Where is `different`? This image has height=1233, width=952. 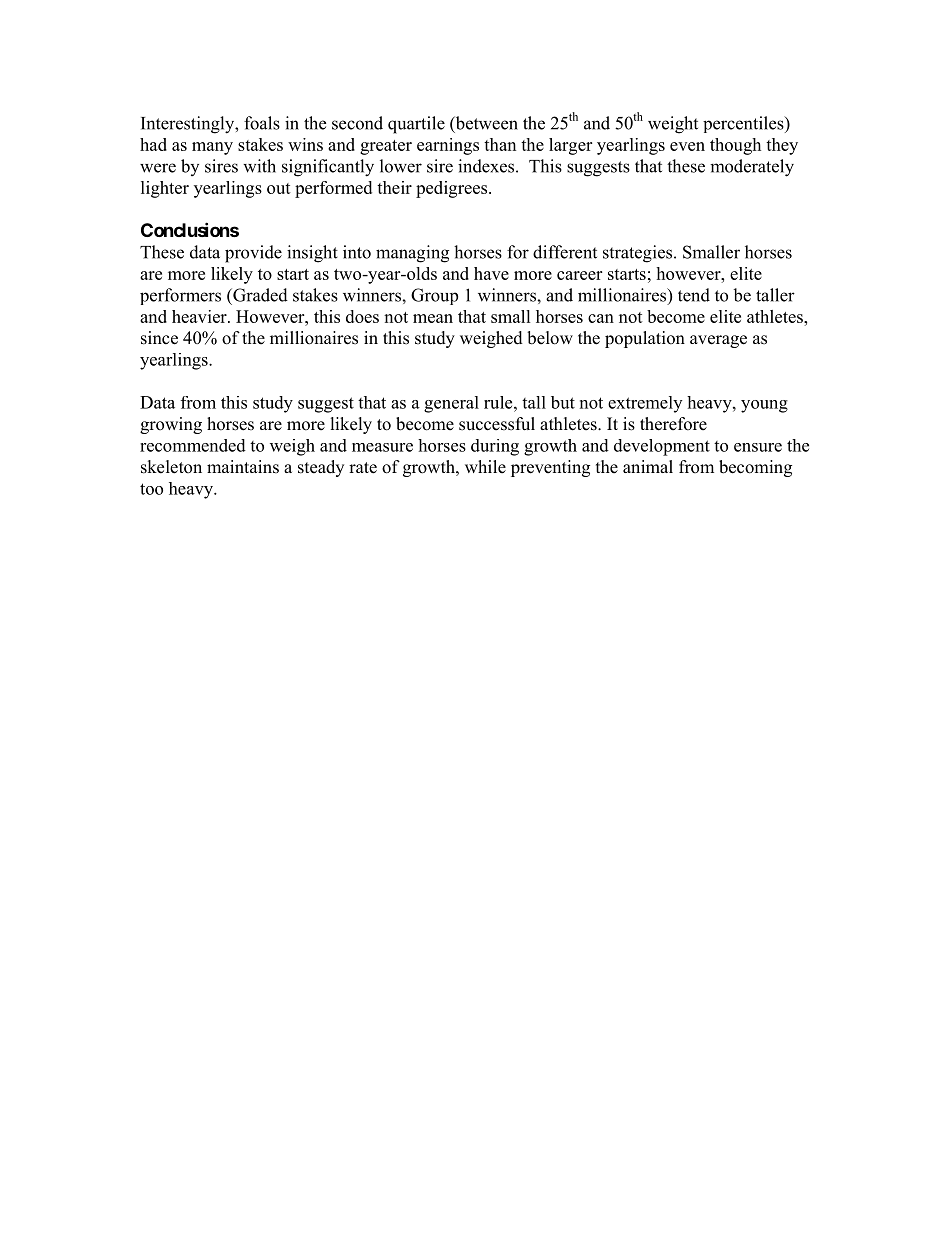 different is located at coordinates (565, 252).
